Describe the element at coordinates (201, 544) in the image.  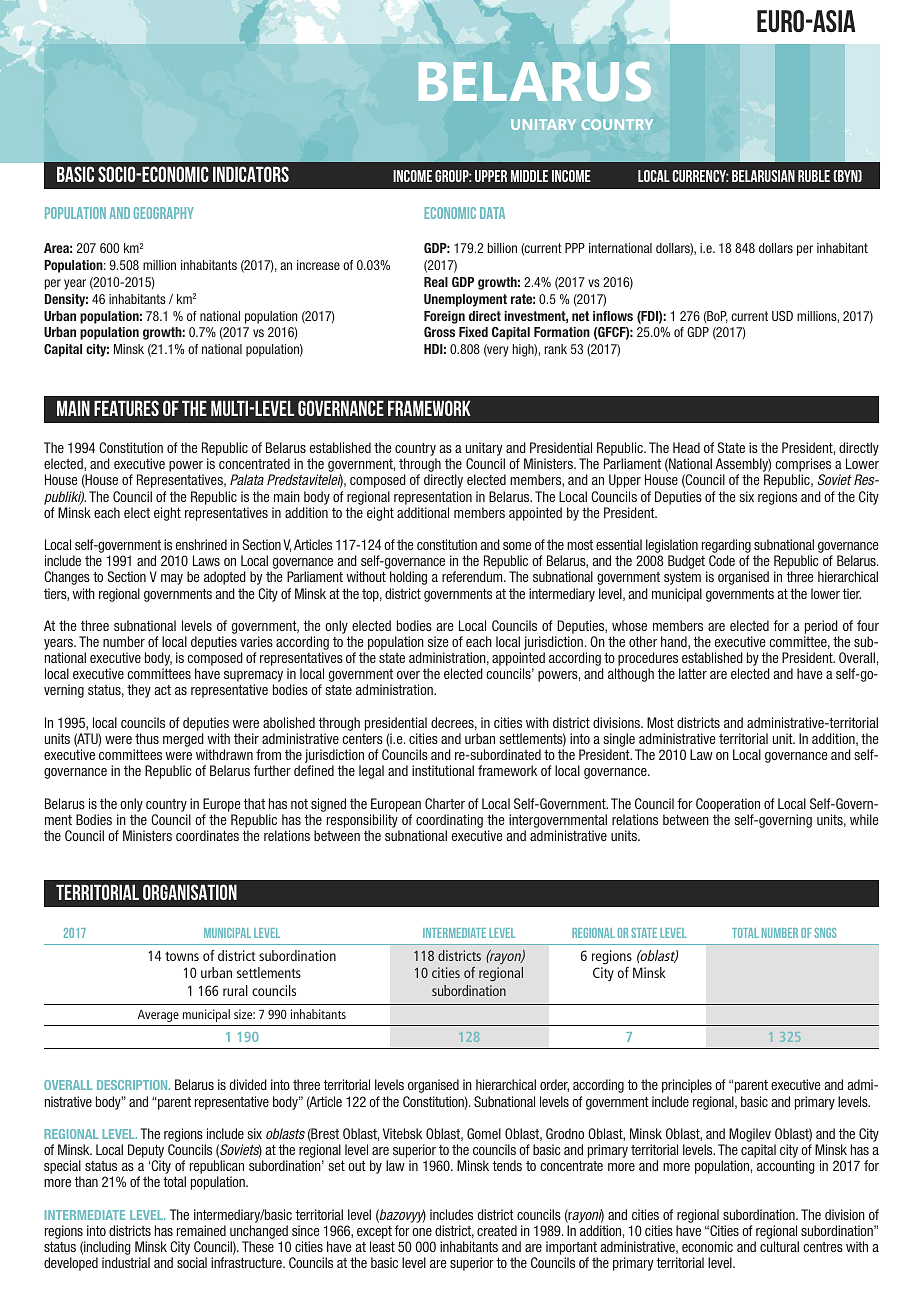
I see `enshrined` at that location.
